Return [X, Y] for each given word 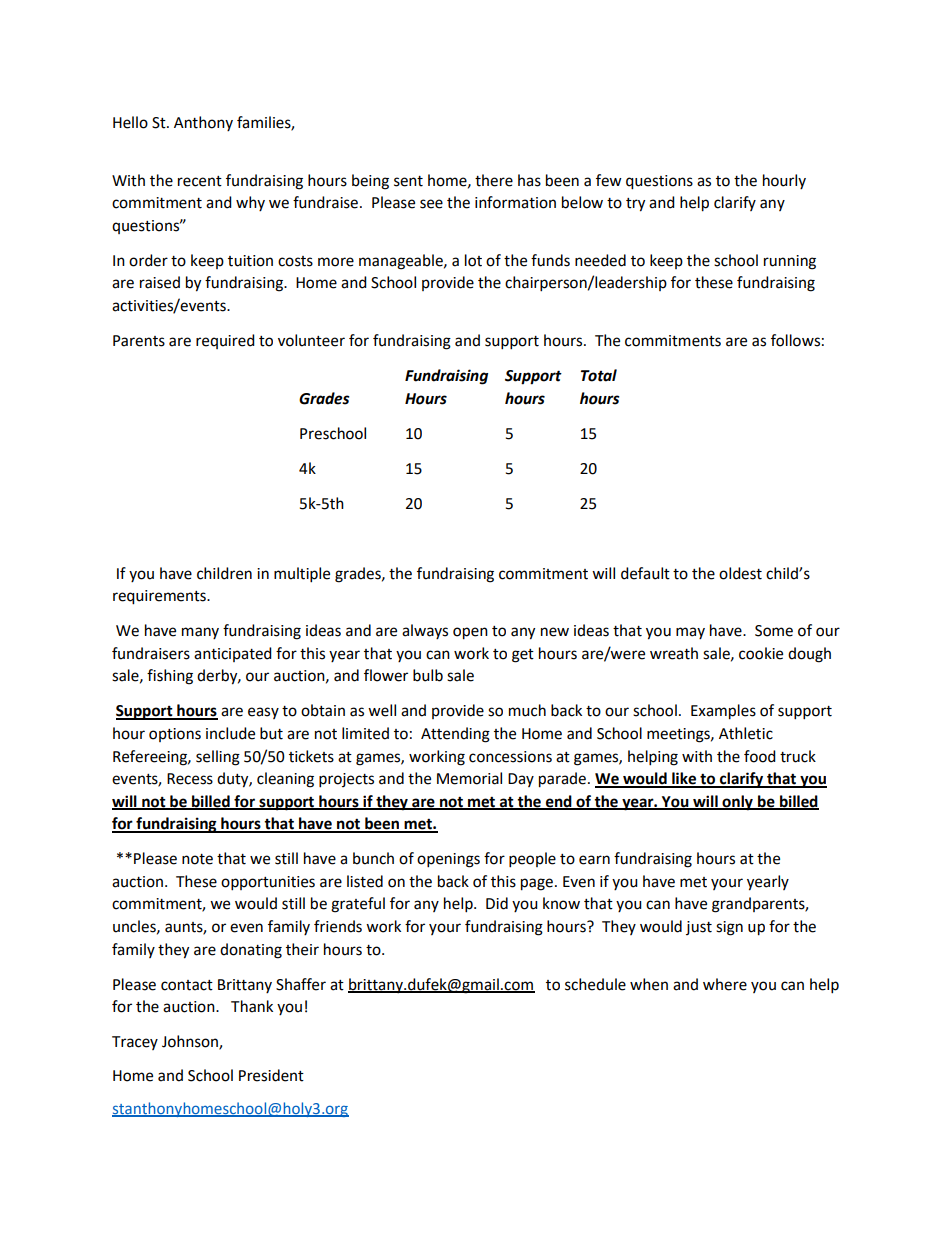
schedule [595, 984]
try [635, 205]
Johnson [191, 1042]
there [494, 180]
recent [200, 181]
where [725, 984]
